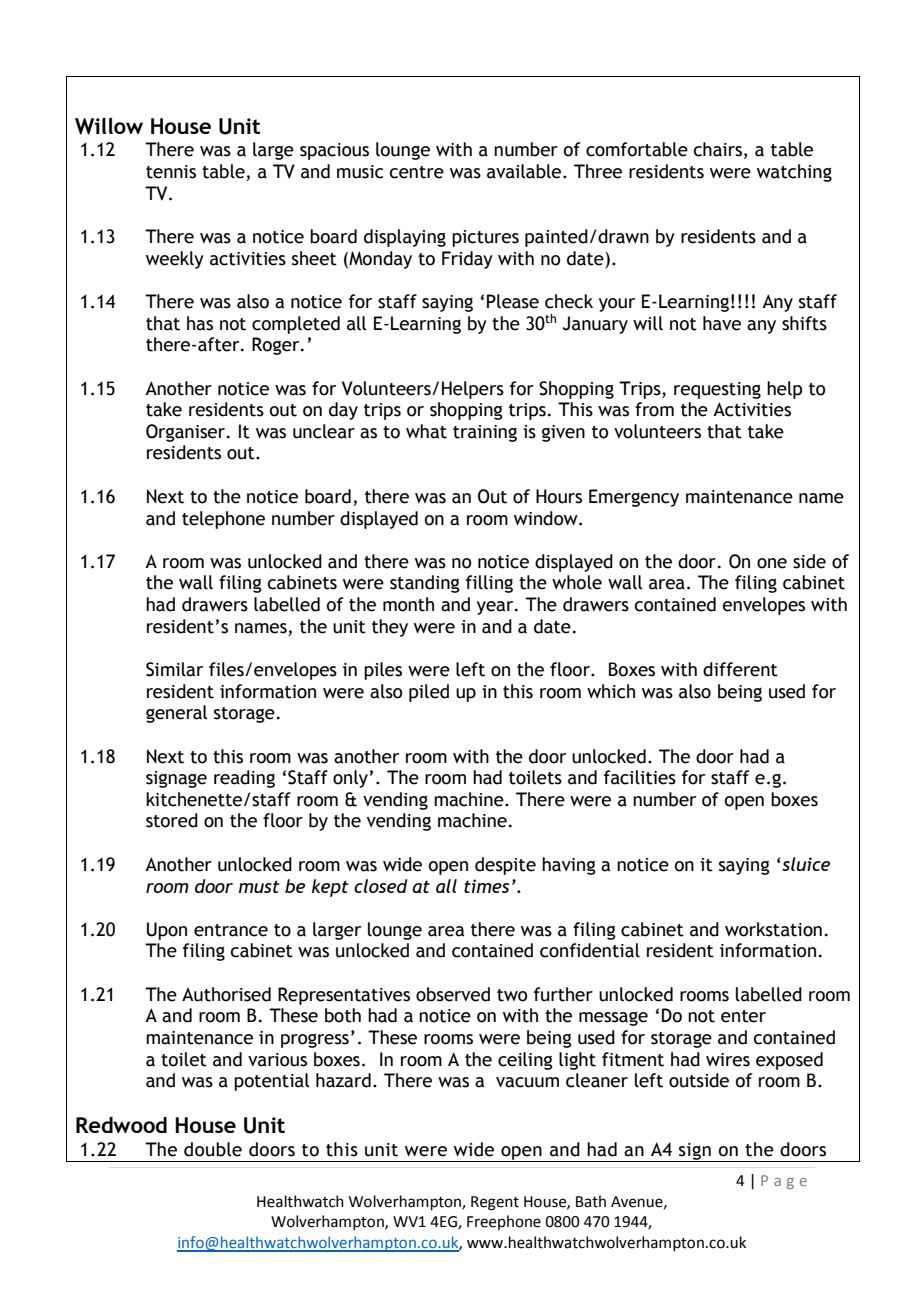  What do you see at coordinates (794, 173) in the image?
I see `watching` at bounding box center [794, 173].
